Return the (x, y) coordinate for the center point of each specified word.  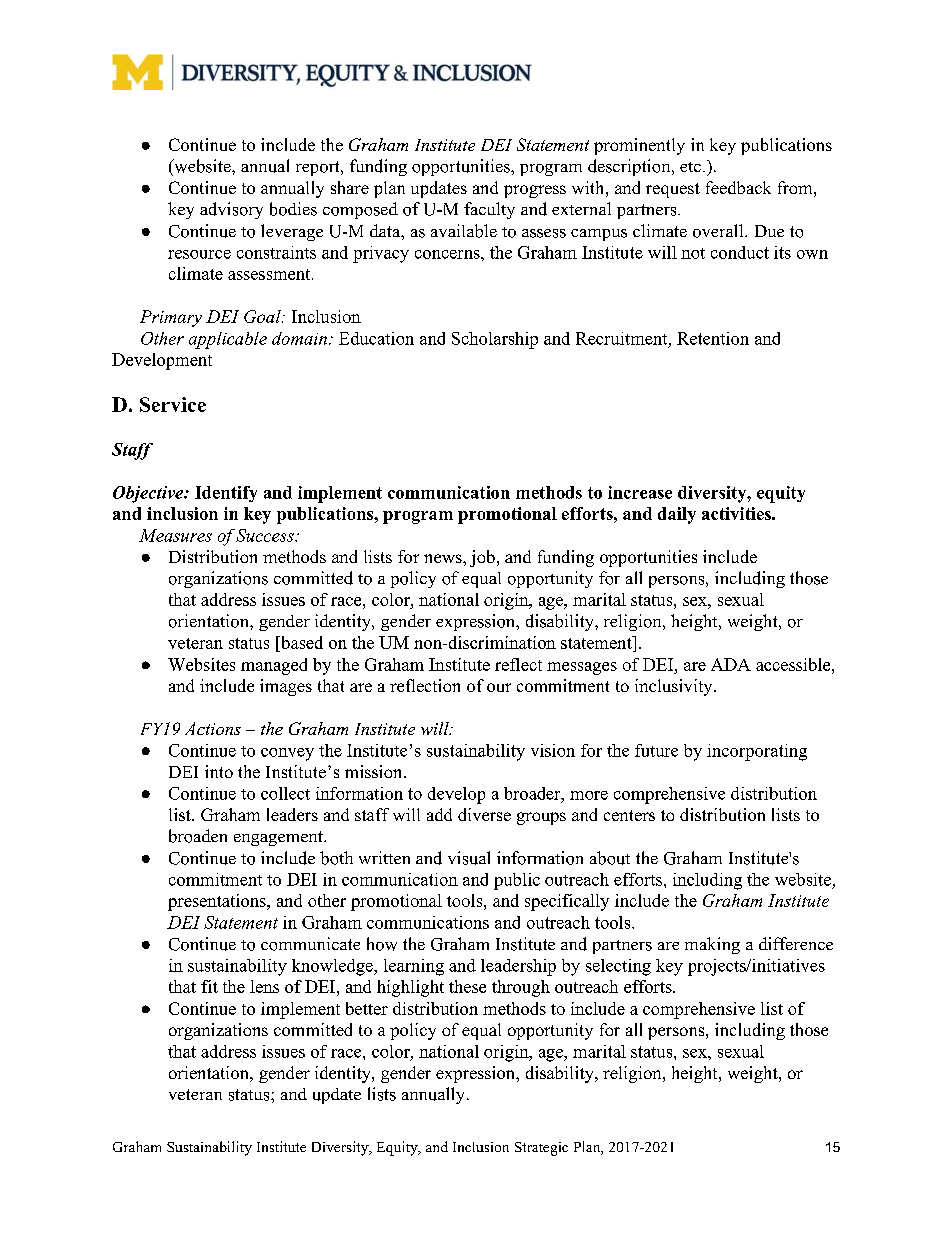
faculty (489, 210)
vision (553, 750)
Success (266, 535)
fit (209, 986)
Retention (713, 338)
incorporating (757, 752)
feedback (738, 187)
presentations (218, 902)
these (467, 986)
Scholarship (495, 340)
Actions (213, 728)
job (482, 558)
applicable (228, 340)
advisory (231, 210)
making (712, 945)
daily (677, 515)
